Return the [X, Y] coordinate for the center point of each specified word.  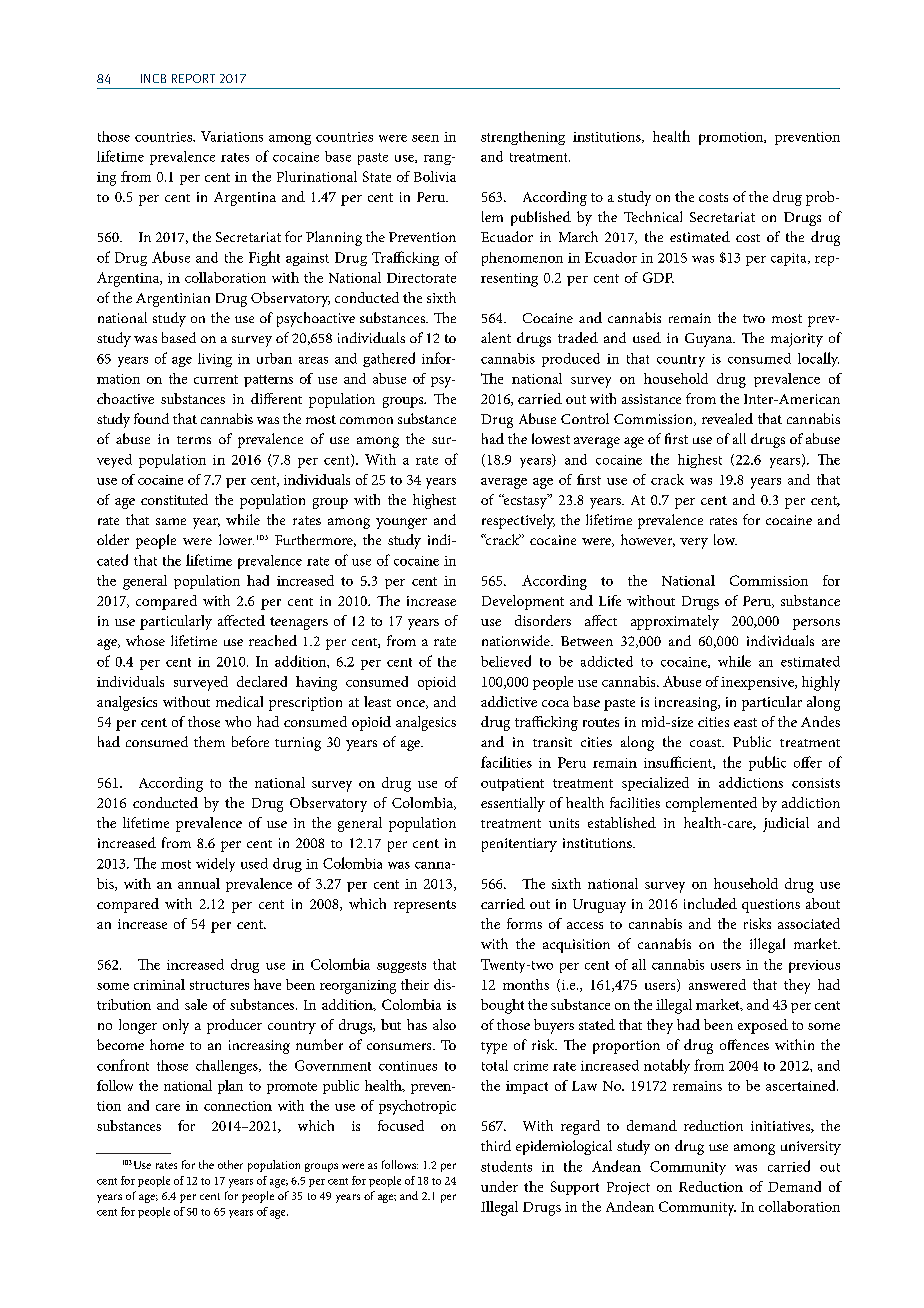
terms [194, 440]
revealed [727, 418]
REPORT [193, 78]
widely [215, 865]
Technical [653, 216]
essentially [513, 804]
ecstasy [525, 501]
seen [425, 138]
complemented [711, 804]
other [230, 1164]
